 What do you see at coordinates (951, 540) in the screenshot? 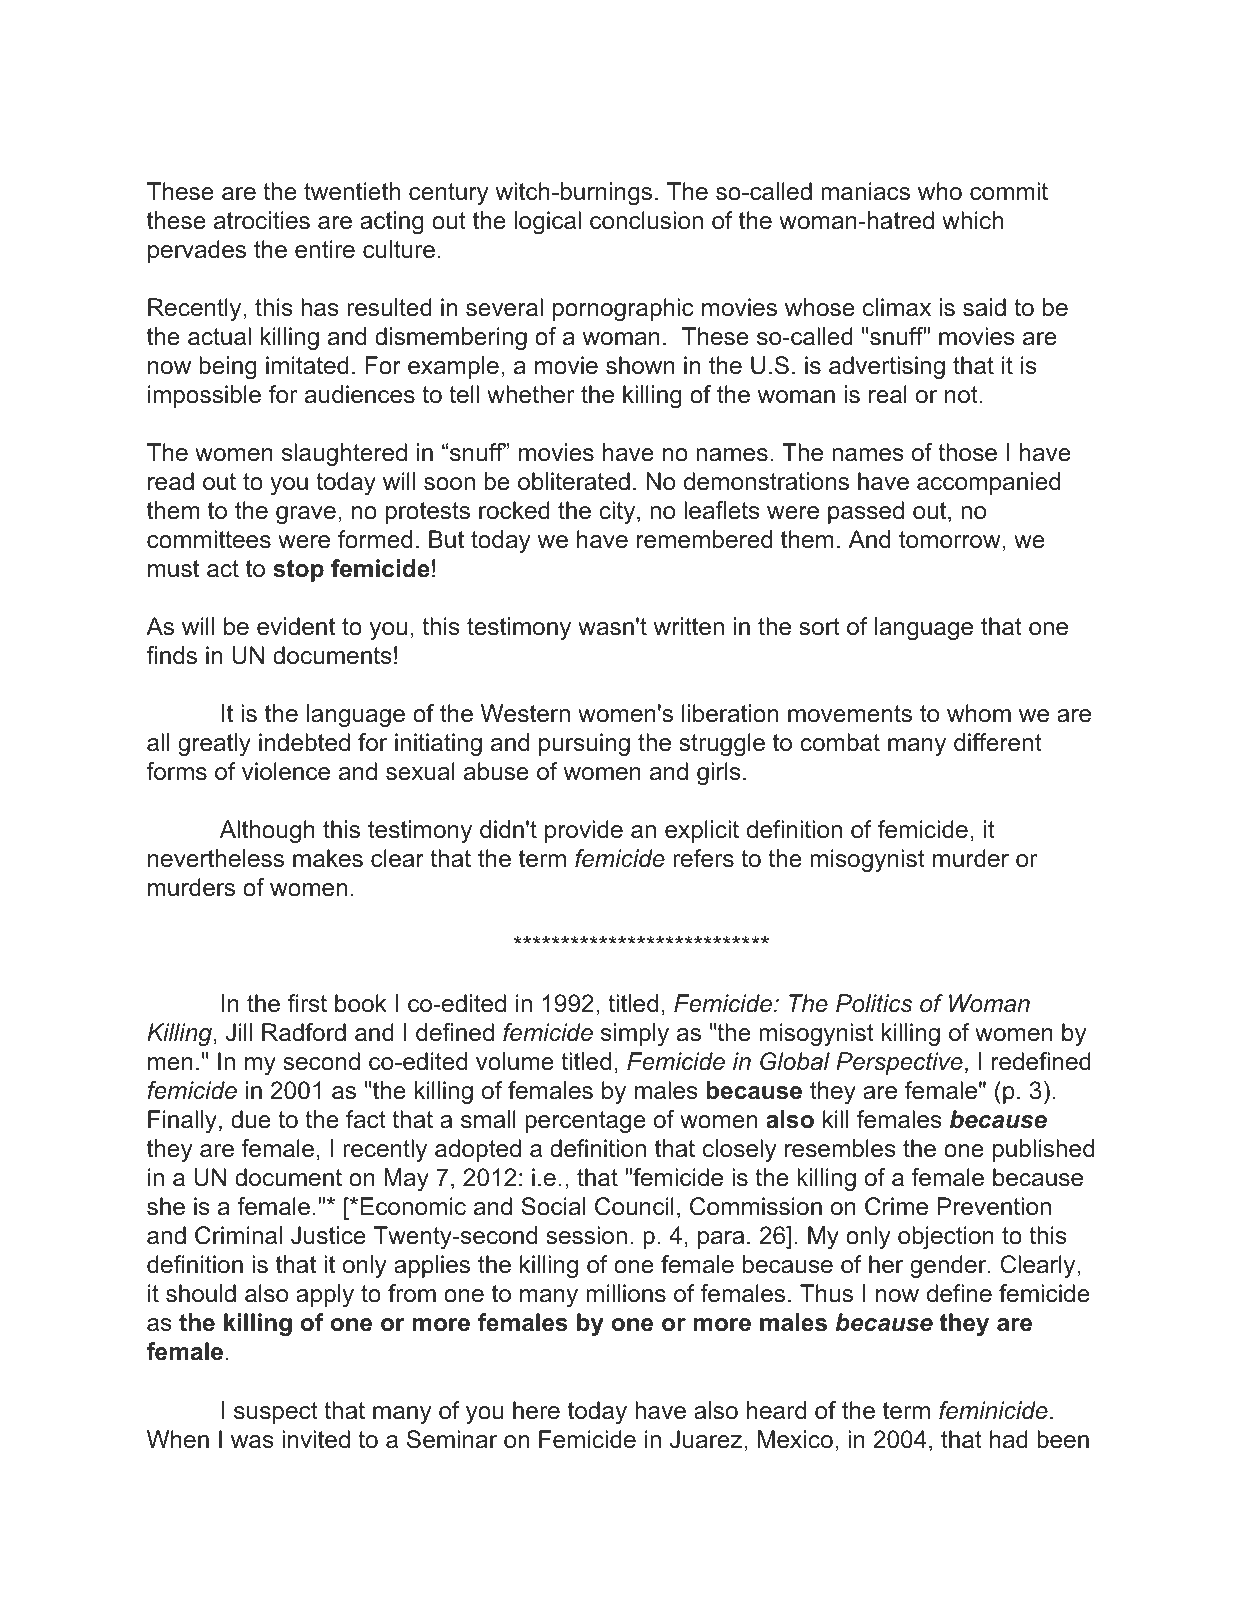
I see `tomorrow` at bounding box center [951, 540].
